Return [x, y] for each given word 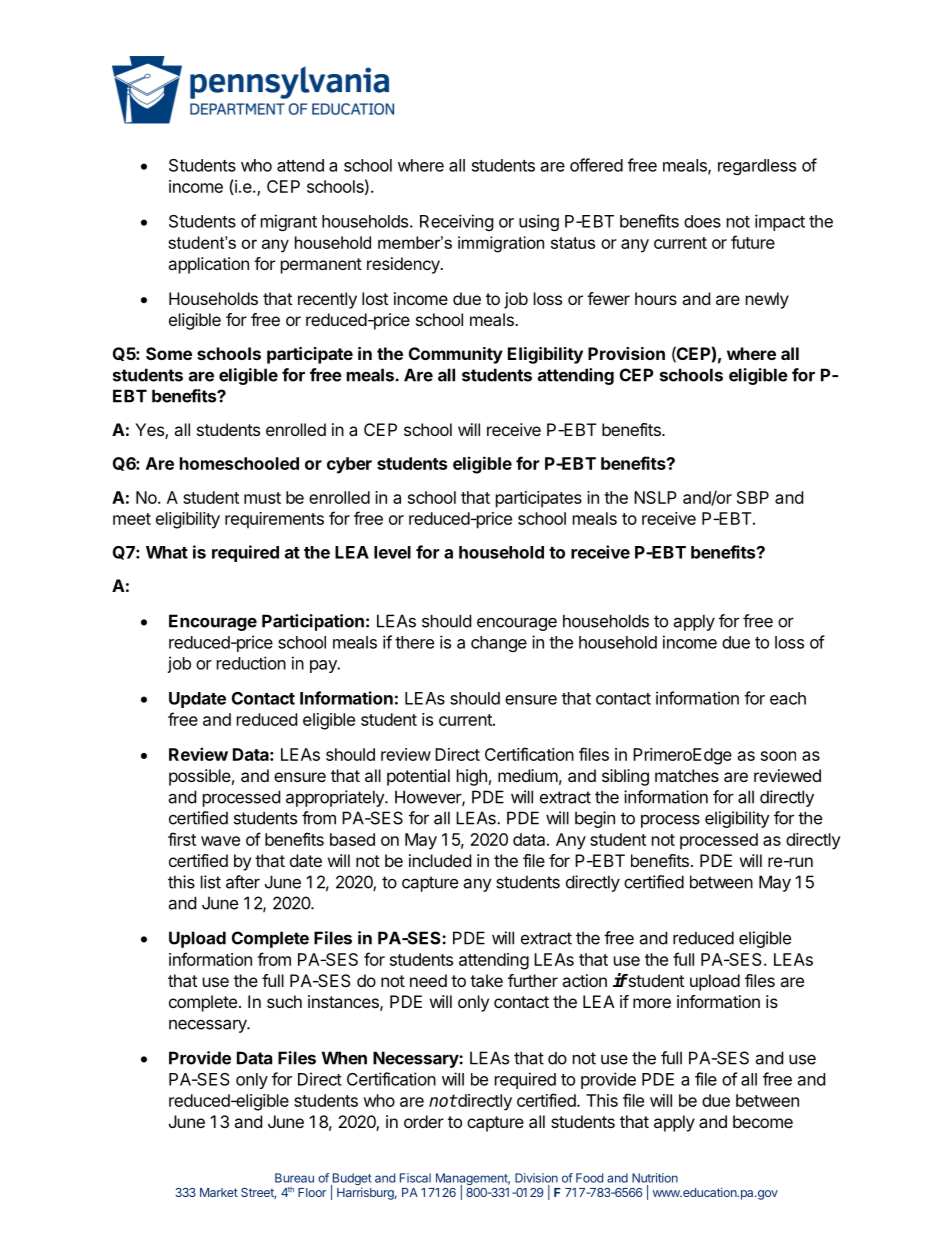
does [702, 221]
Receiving [457, 222]
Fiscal [415, 1178]
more [652, 1003]
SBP [753, 497]
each [788, 698]
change [499, 644]
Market [219, 1192]
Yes [150, 431]
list [211, 882]
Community [456, 355]
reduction [251, 663]
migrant [289, 222]
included [440, 860]
